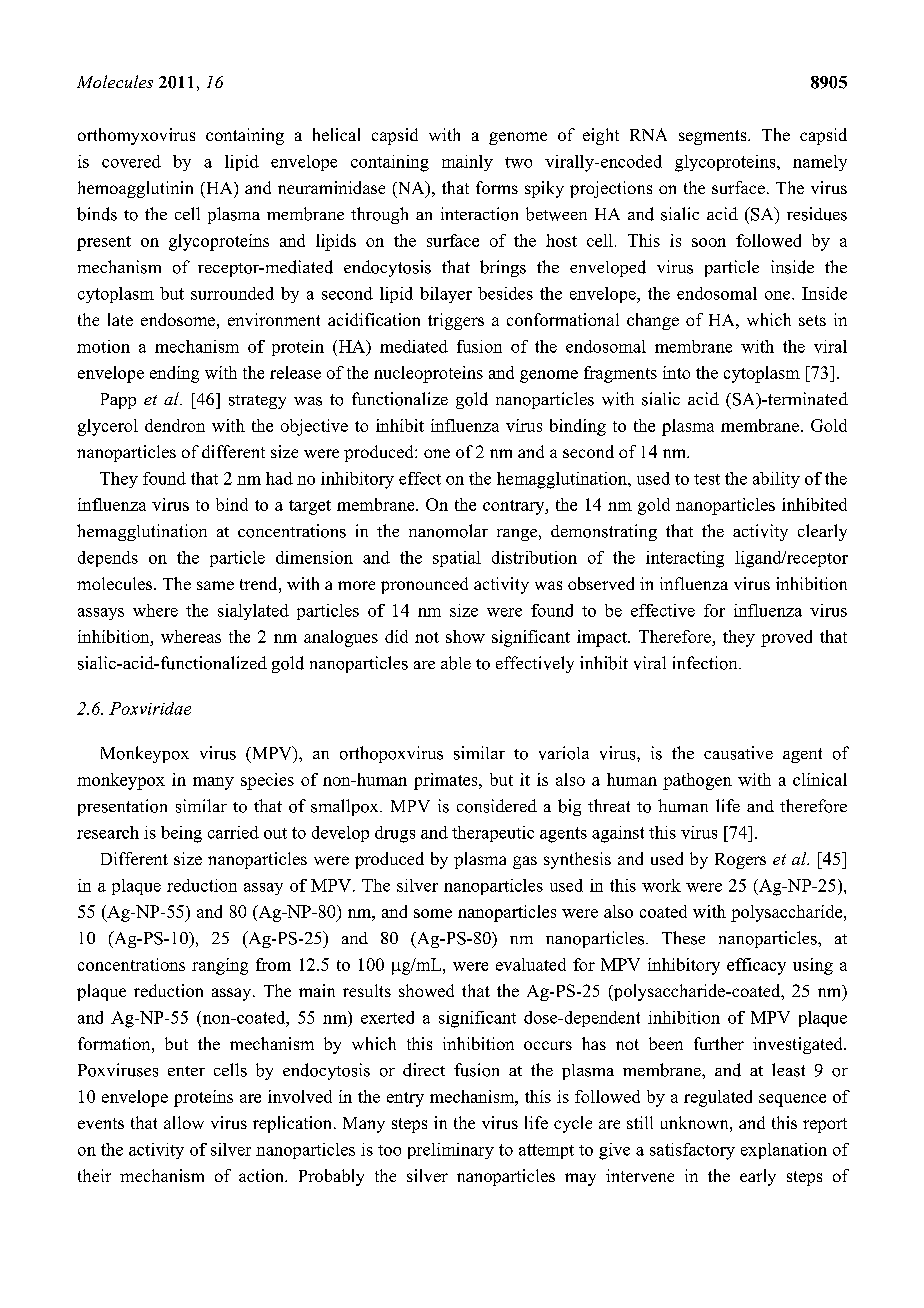 The width and height of the screenshot is (924, 1308). I want to click on segments, so click(714, 137).
